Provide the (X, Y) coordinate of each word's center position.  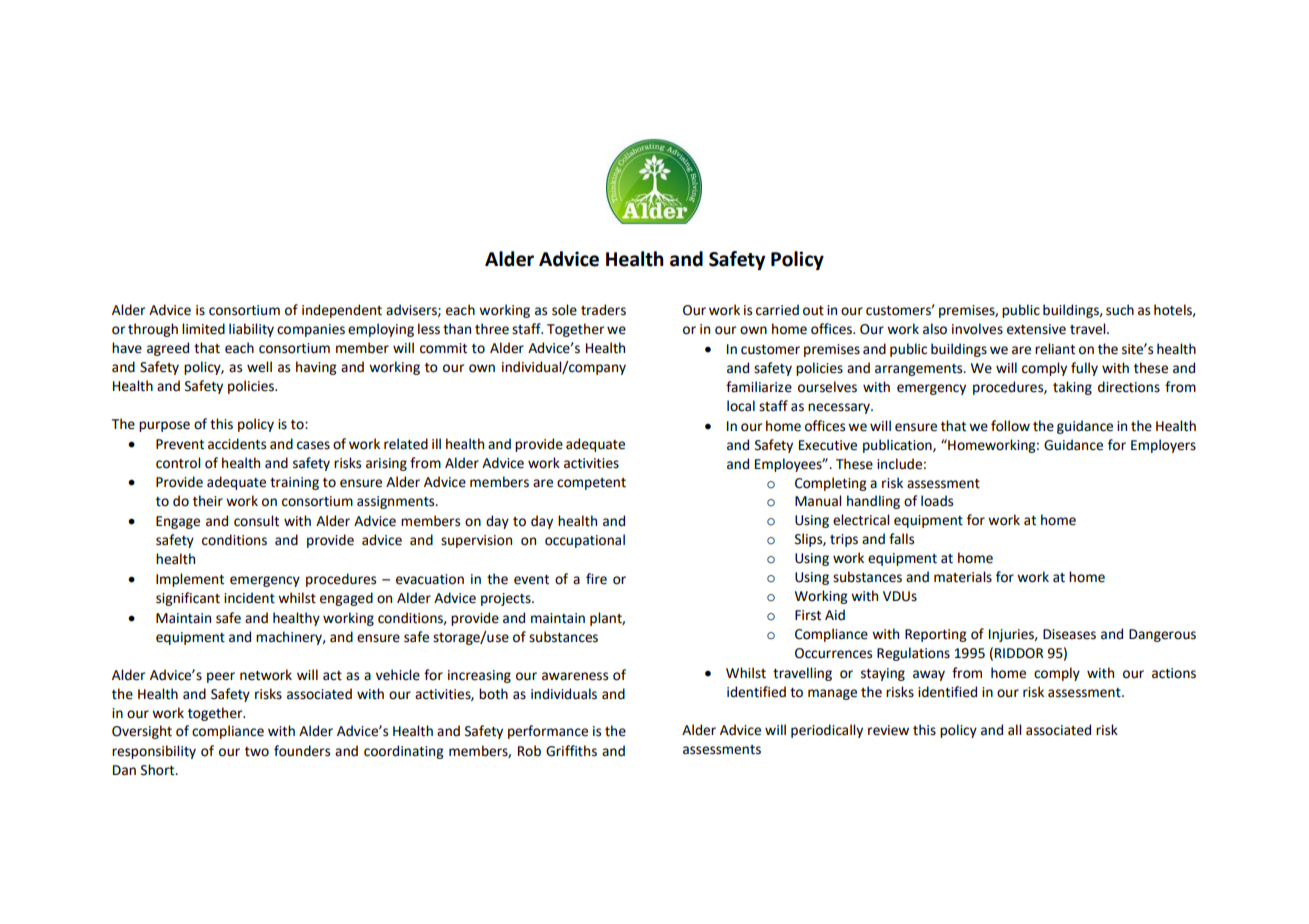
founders (302, 751)
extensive (1036, 329)
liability (251, 330)
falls (901, 539)
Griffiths (571, 751)
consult (256, 521)
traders (603, 310)
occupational (585, 541)
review (888, 730)
